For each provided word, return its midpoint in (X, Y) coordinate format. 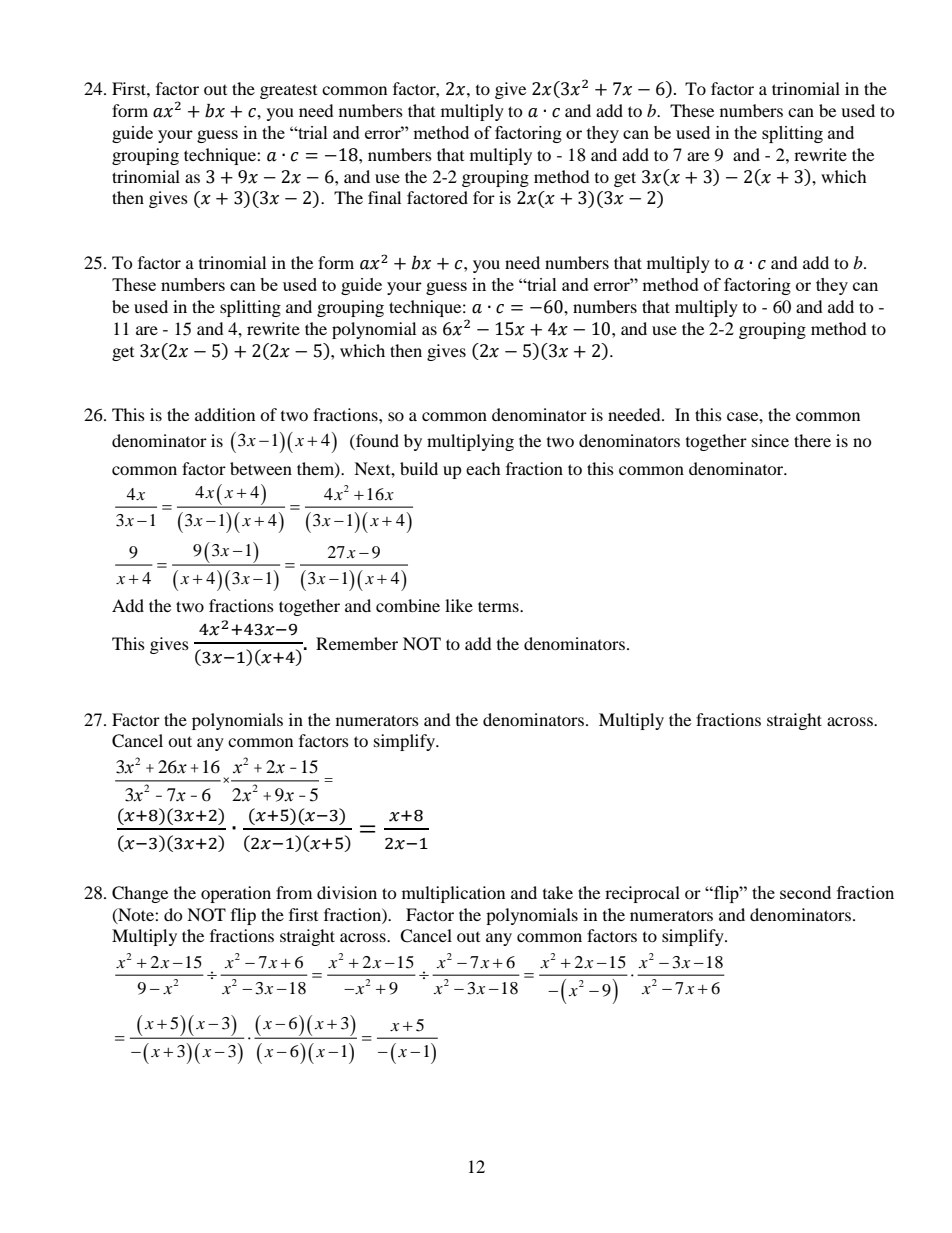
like (459, 605)
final (384, 197)
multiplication (453, 894)
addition (225, 414)
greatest (288, 91)
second (805, 892)
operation (236, 894)
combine (408, 605)
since (770, 440)
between (261, 468)
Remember (357, 643)
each (483, 468)
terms (499, 606)
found (376, 440)
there (812, 440)
